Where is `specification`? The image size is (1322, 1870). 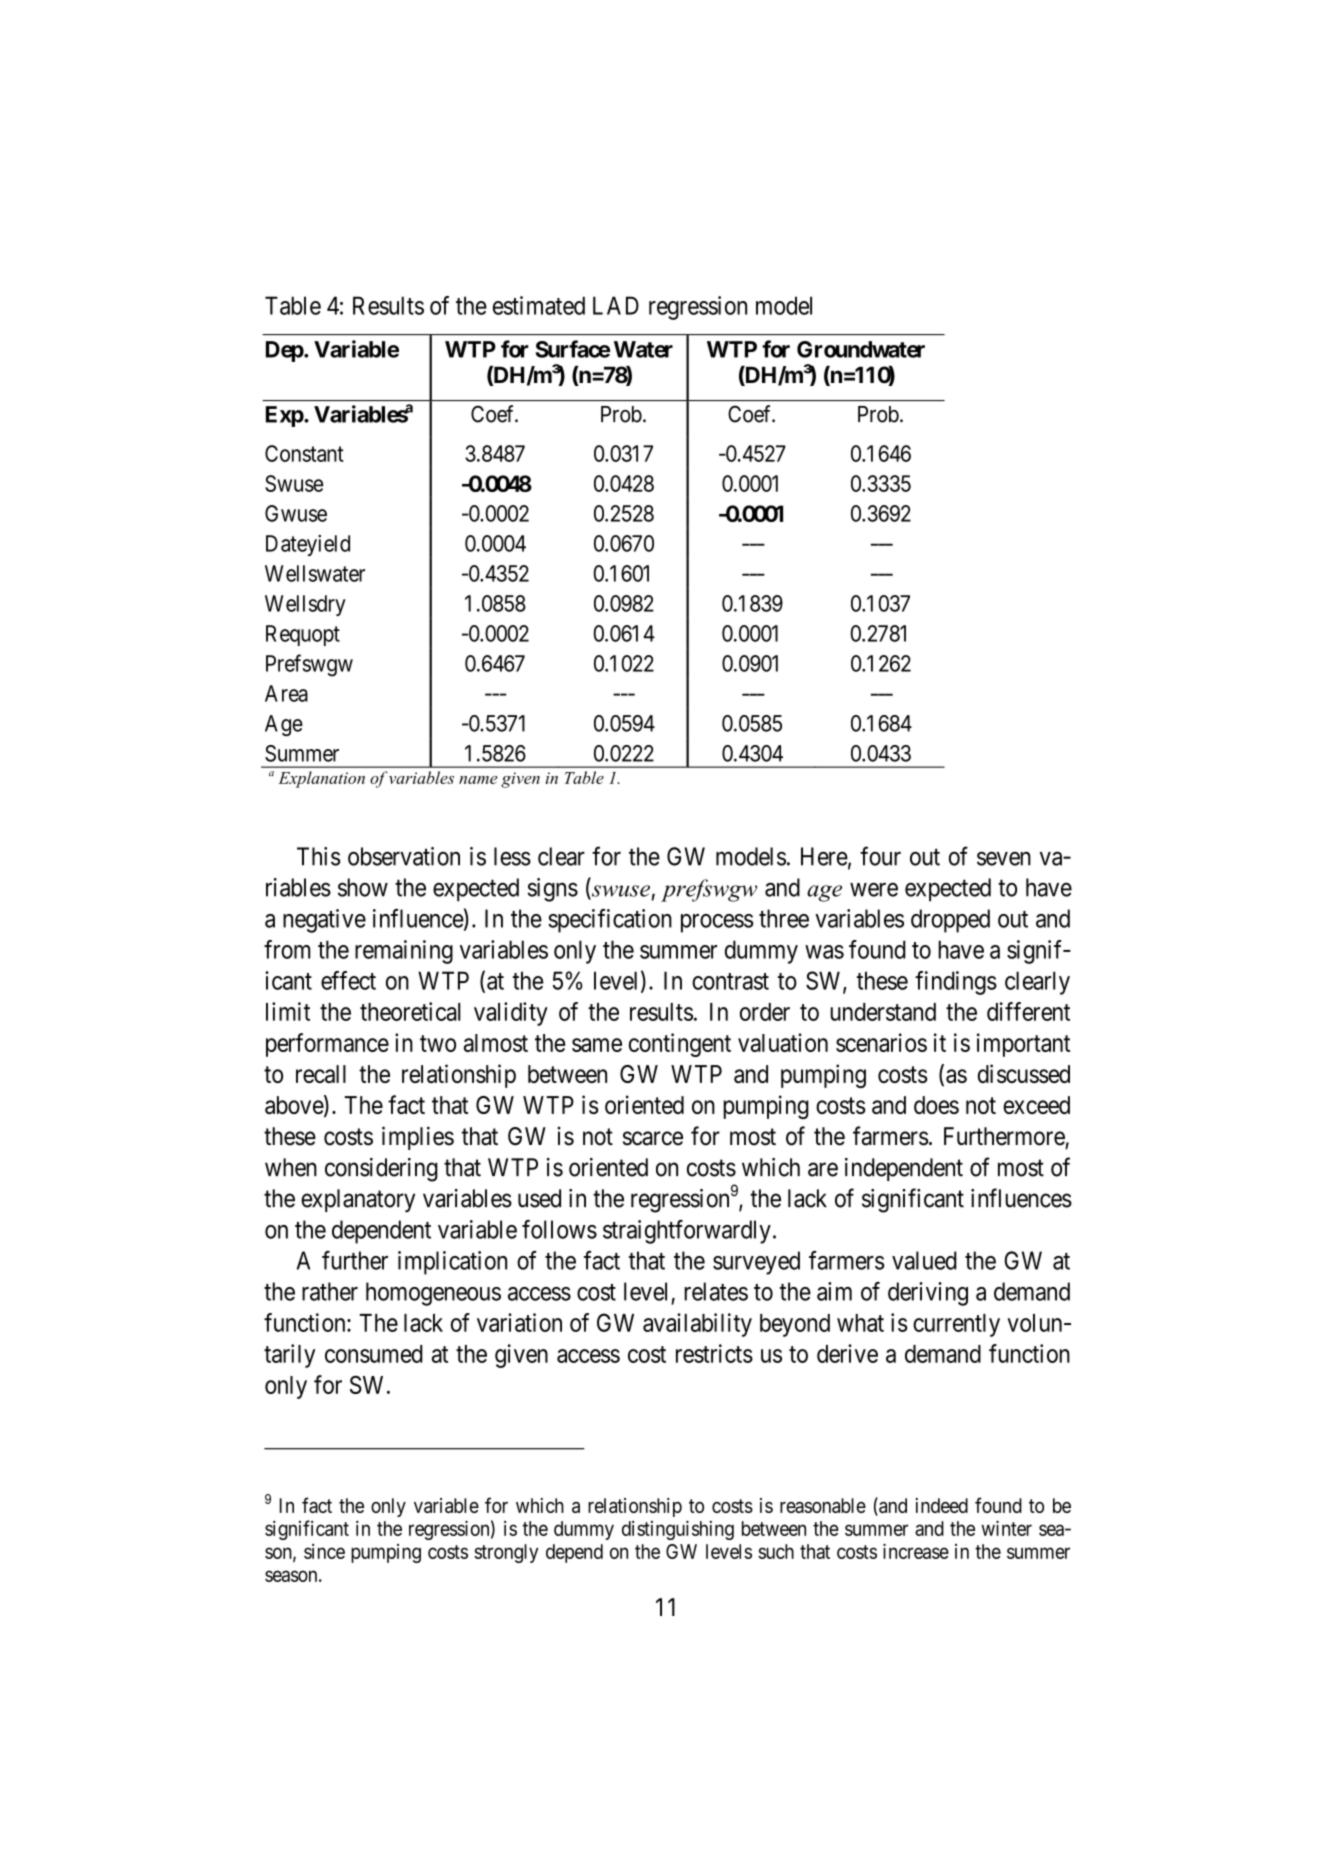
specification is located at coordinates (610, 921).
